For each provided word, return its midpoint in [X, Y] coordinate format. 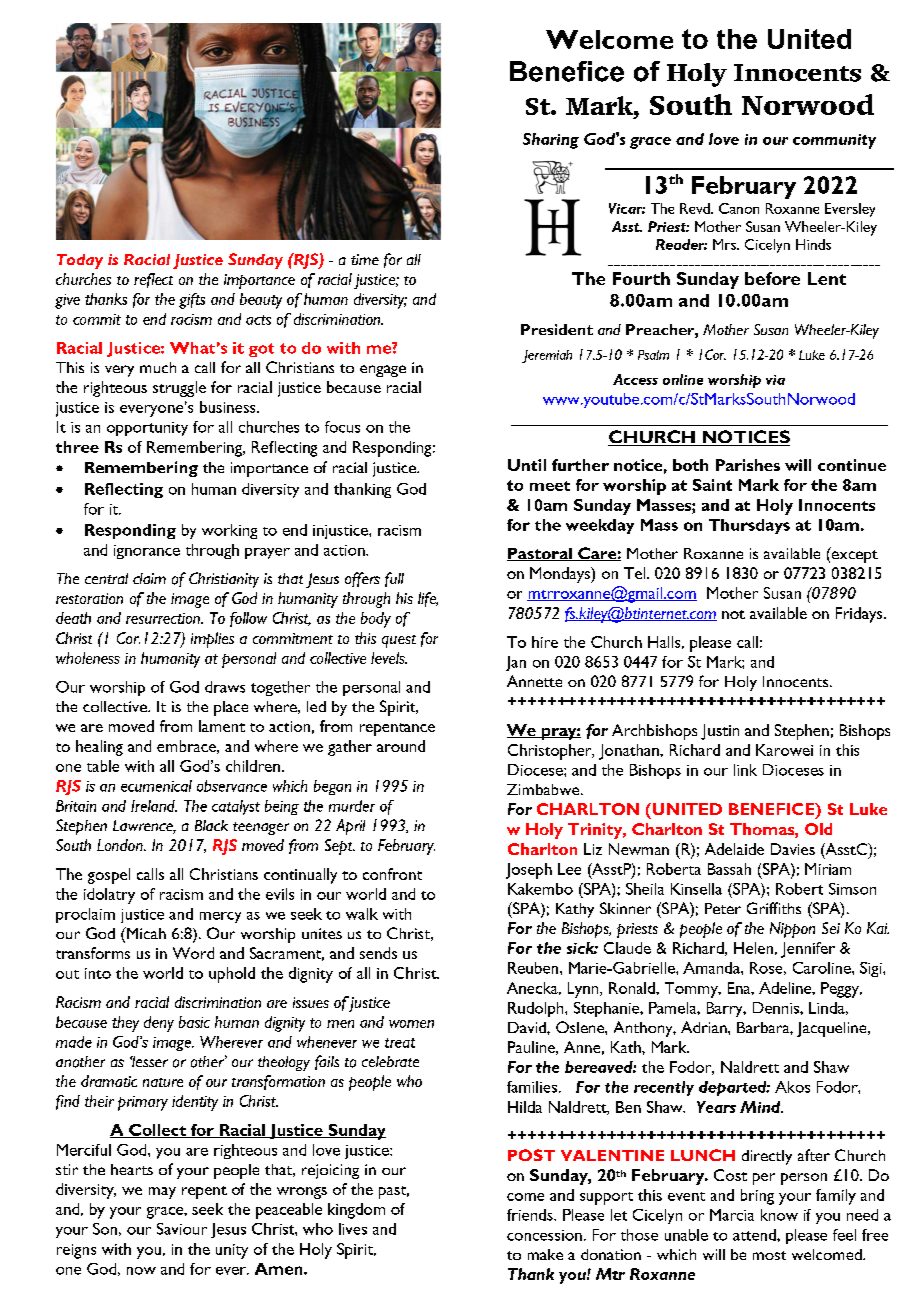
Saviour [182, 1229]
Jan [516, 663]
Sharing [551, 141]
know [779, 1215]
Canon [739, 208]
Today [80, 261]
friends [531, 1215]
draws [225, 687]
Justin [720, 732]
